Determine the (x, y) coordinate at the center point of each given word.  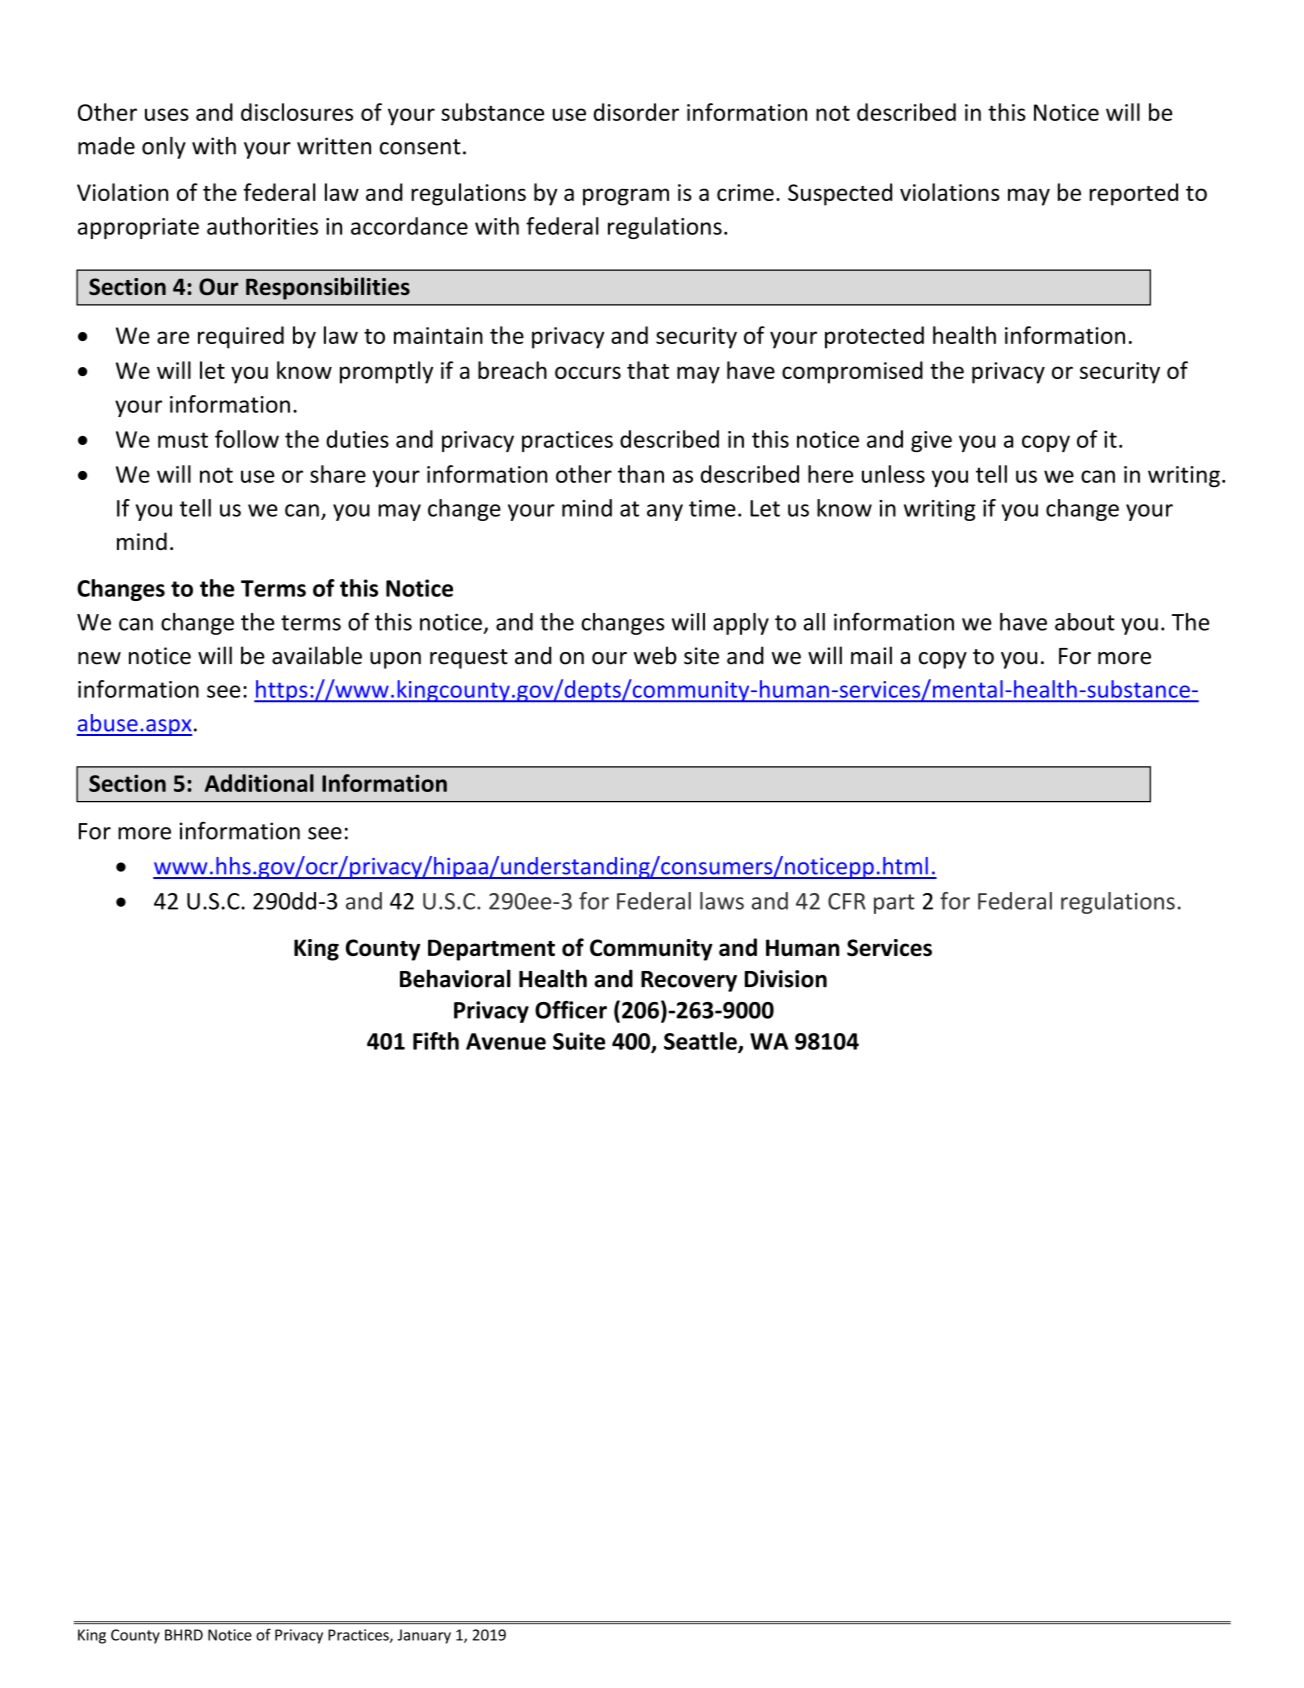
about (1085, 622)
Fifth (436, 1041)
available (317, 655)
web (655, 655)
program (626, 197)
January (424, 1636)
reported (1133, 194)
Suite (579, 1041)
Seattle (701, 1042)
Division (786, 979)
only (164, 148)
